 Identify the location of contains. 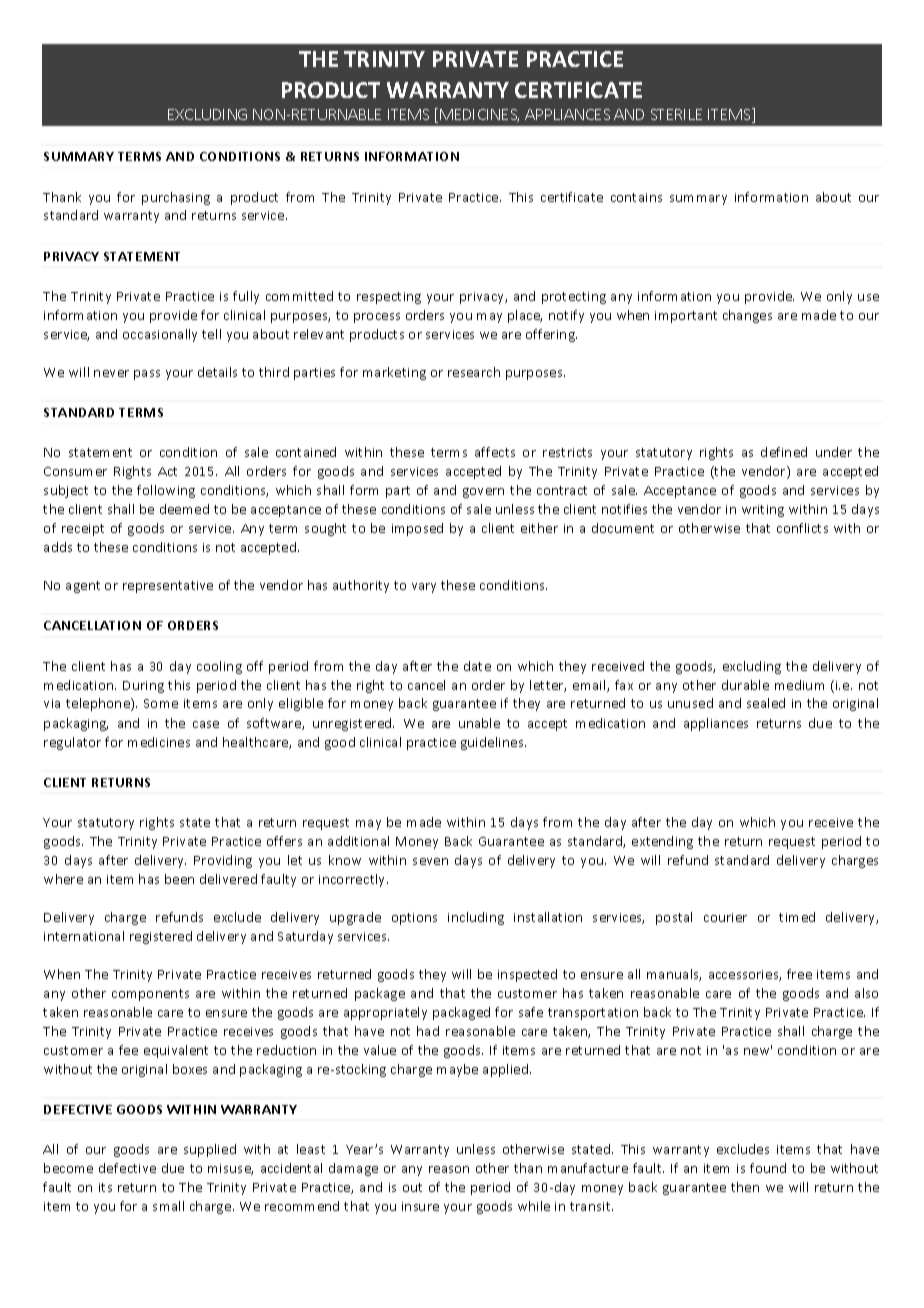
(636, 197).
